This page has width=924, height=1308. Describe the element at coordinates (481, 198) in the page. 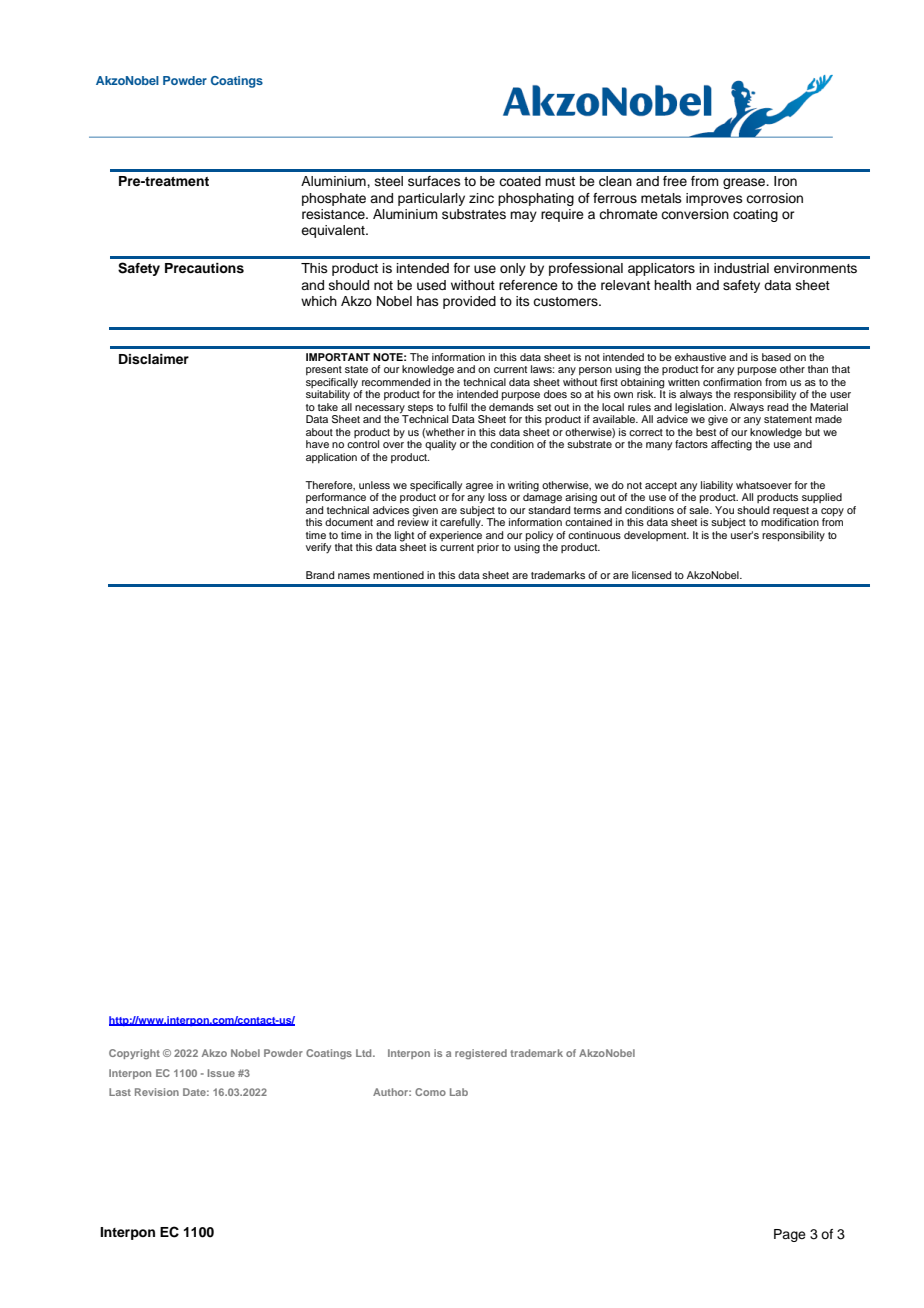

I see `zinc` at that location.
